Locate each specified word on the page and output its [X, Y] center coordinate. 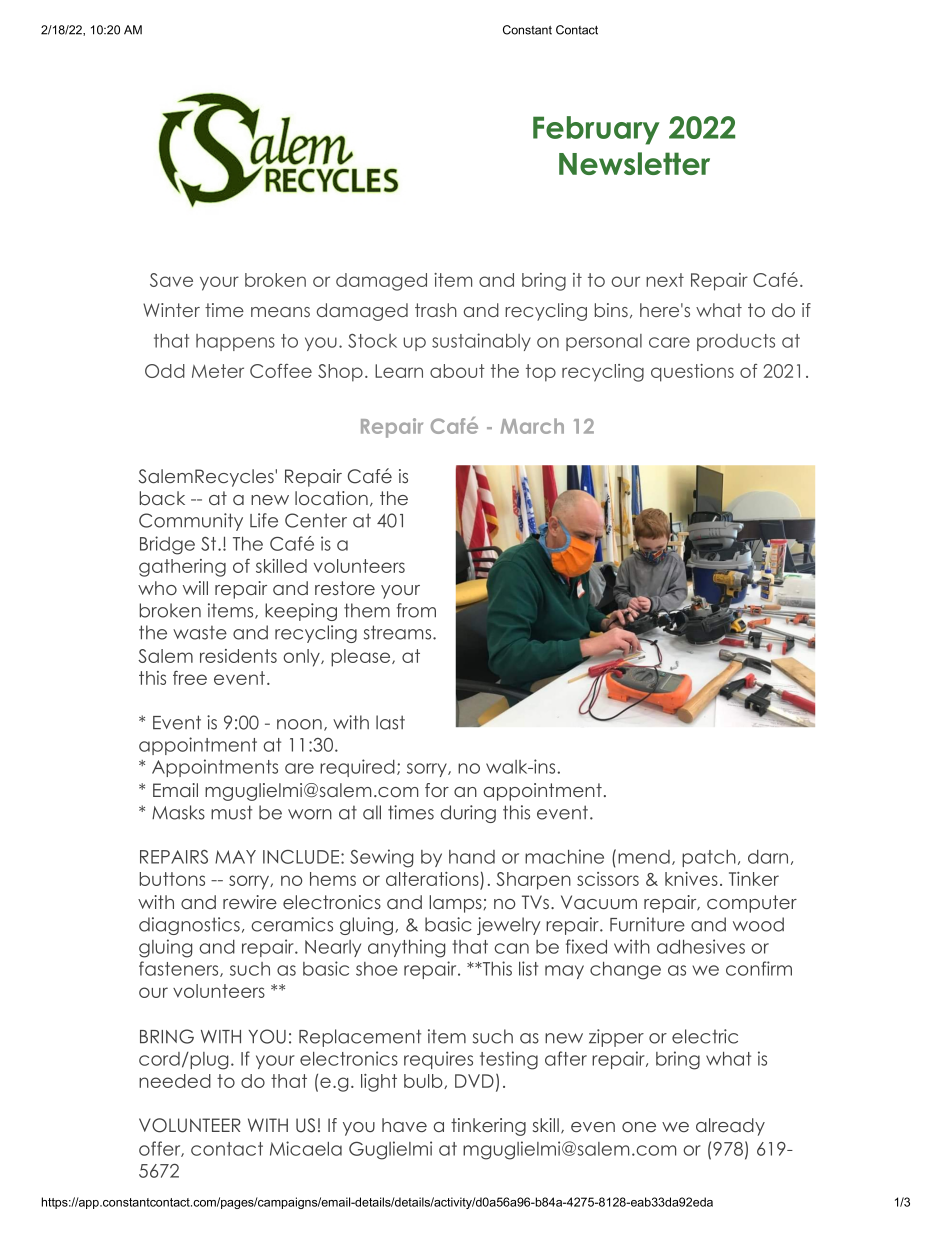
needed [175, 1081]
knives [691, 879]
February [596, 130]
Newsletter [634, 163]
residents [238, 656]
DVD [474, 1081]
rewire [250, 902]
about [457, 371]
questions [692, 373]
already [730, 1127]
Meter [218, 371]
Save [171, 280]
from [416, 610]
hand [472, 857]
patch [709, 858]
